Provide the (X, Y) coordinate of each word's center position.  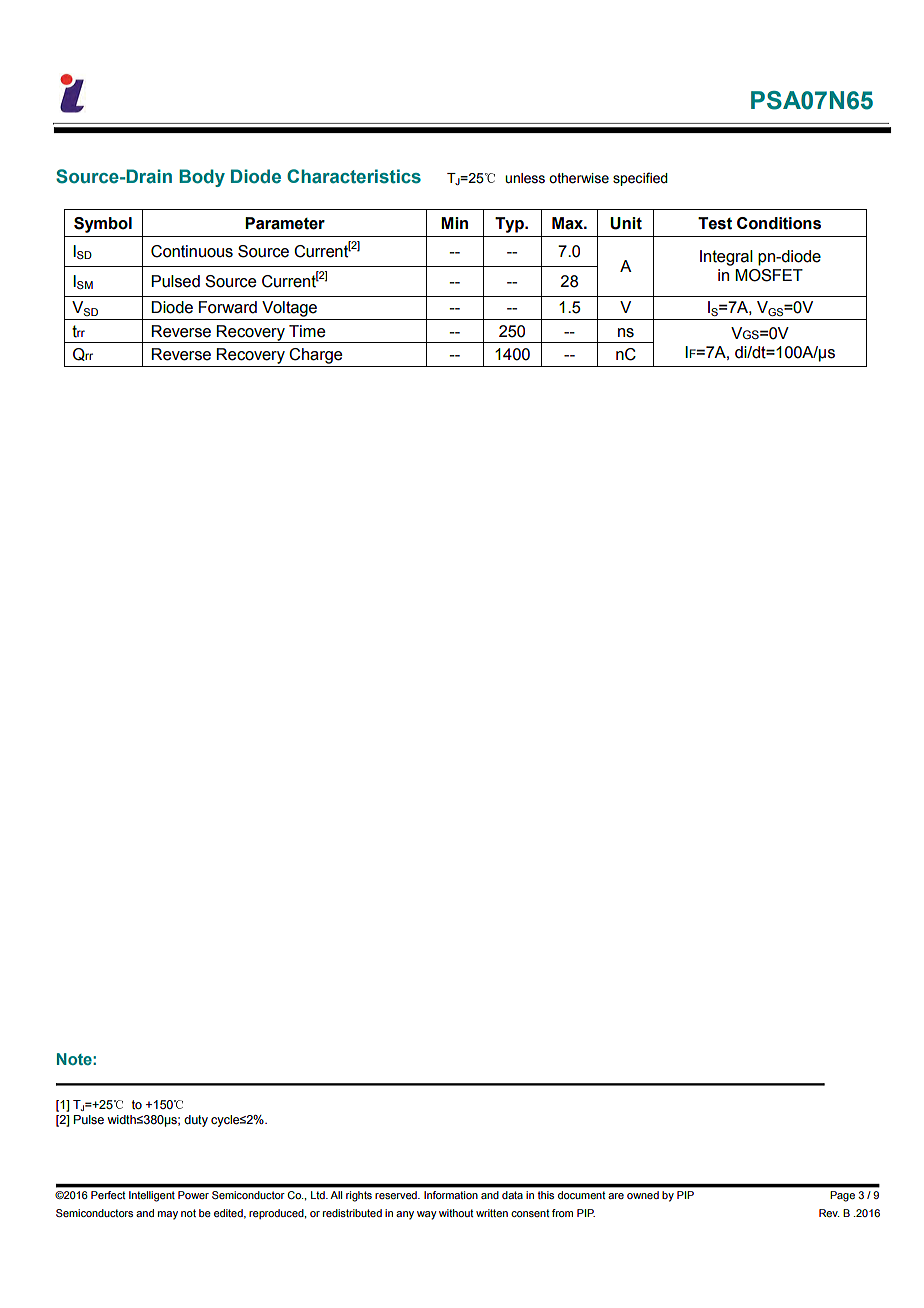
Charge (315, 356)
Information (450, 1195)
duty (196, 1121)
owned (643, 1195)
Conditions (779, 223)
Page (843, 1196)
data (512, 1195)
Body (202, 178)
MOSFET (769, 275)
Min (454, 223)
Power (193, 1195)
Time (307, 331)
